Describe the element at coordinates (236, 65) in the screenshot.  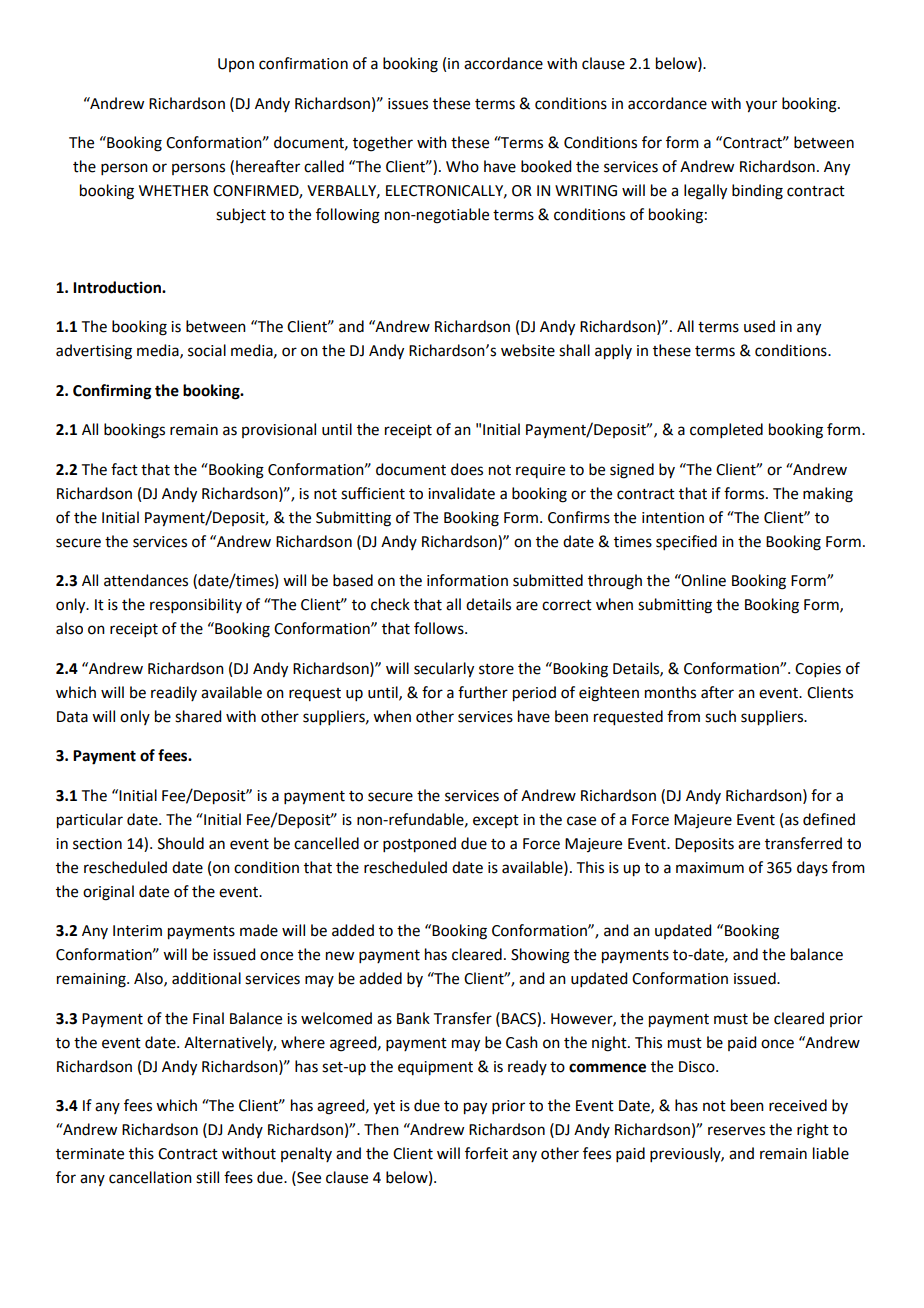
I see `Upon` at that location.
